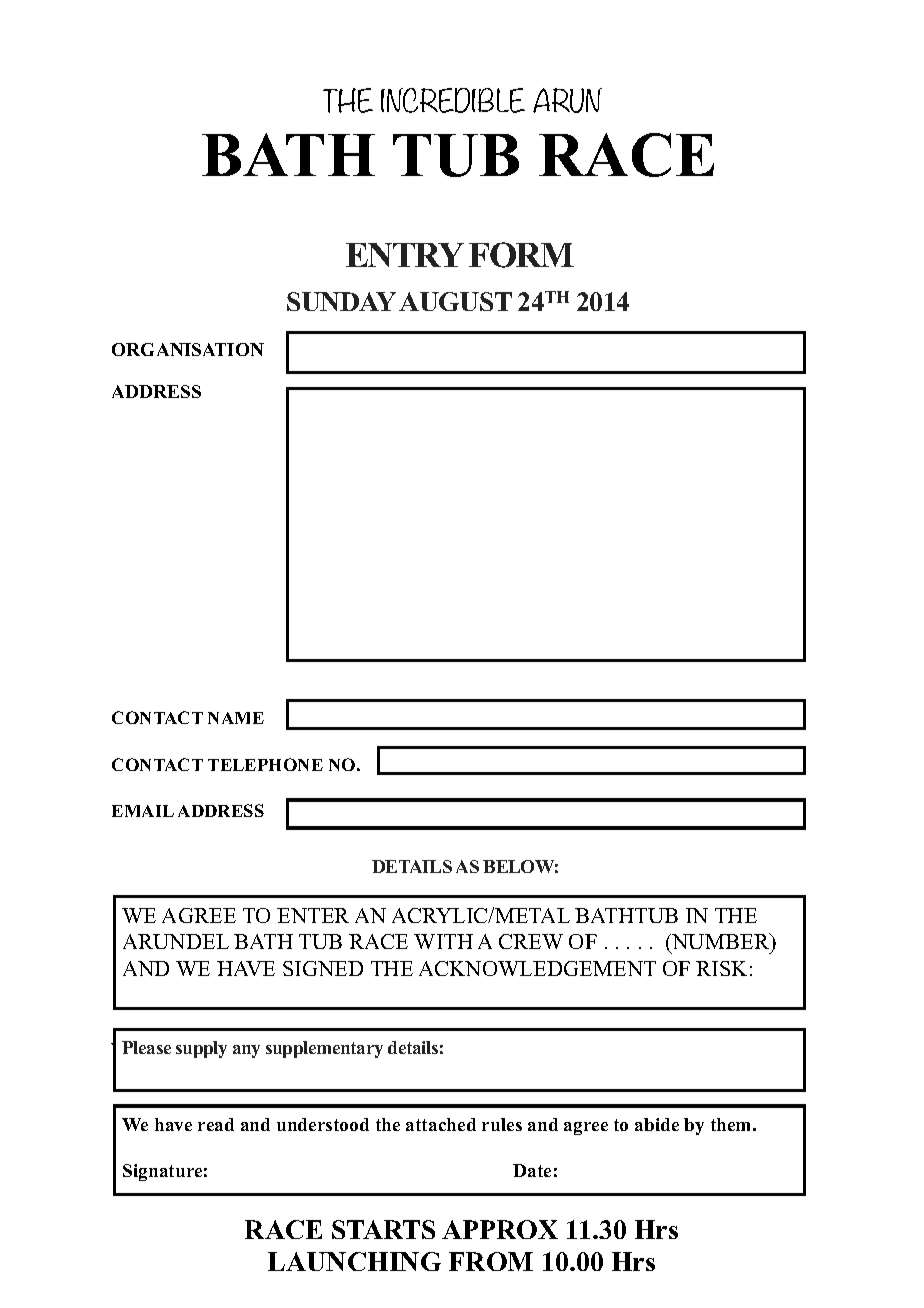  What do you see at coordinates (453, 100) in the document?
I see `INCREDIBLE` at bounding box center [453, 100].
